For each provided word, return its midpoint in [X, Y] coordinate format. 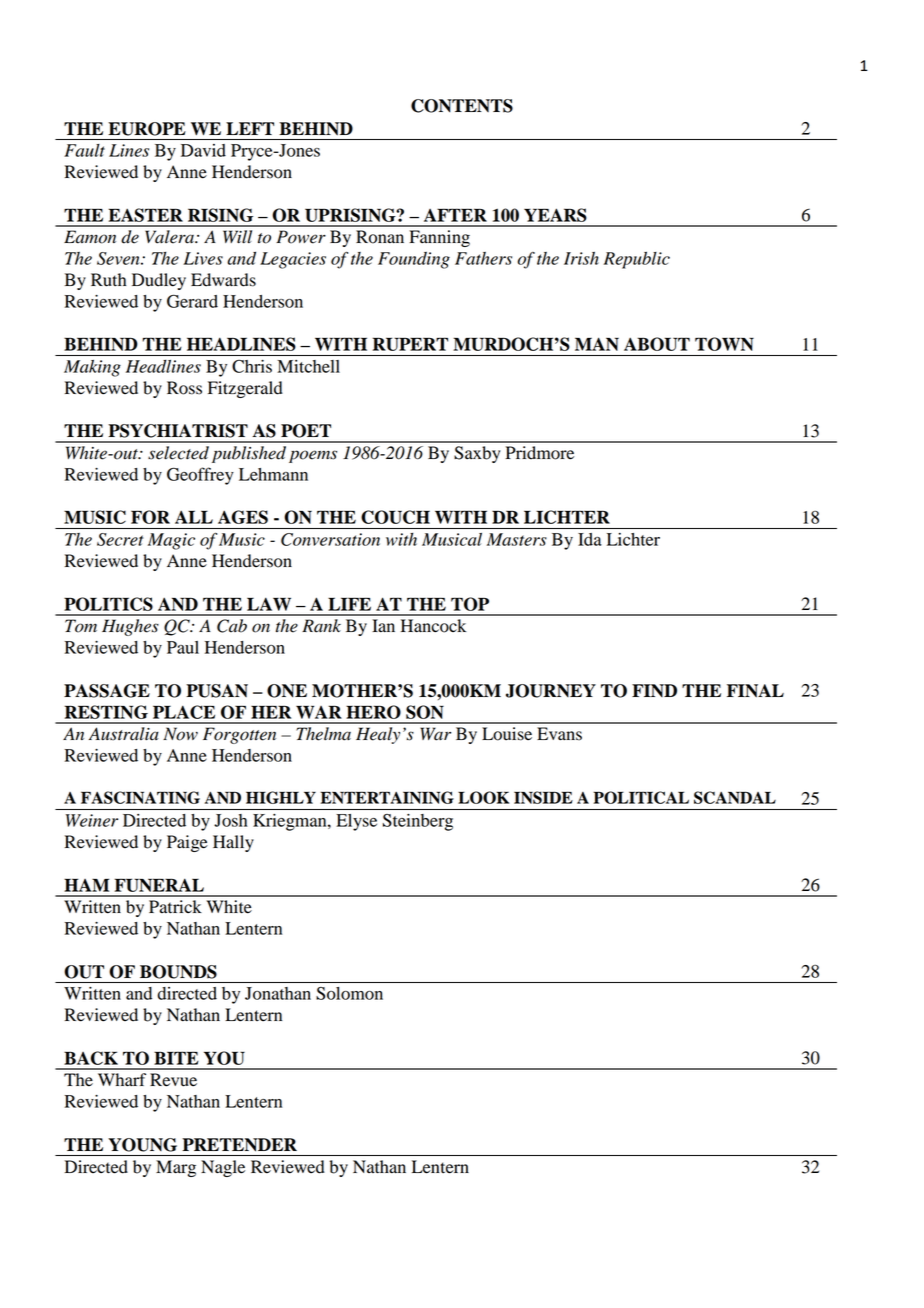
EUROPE [147, 129]
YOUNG [142, 1145]
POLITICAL [641, 797]
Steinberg [418, 822]
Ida [590, 539]
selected [178, 453]
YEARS [555, 215]
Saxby [477, 454]
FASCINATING [140, 797]
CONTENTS [462, 106]
